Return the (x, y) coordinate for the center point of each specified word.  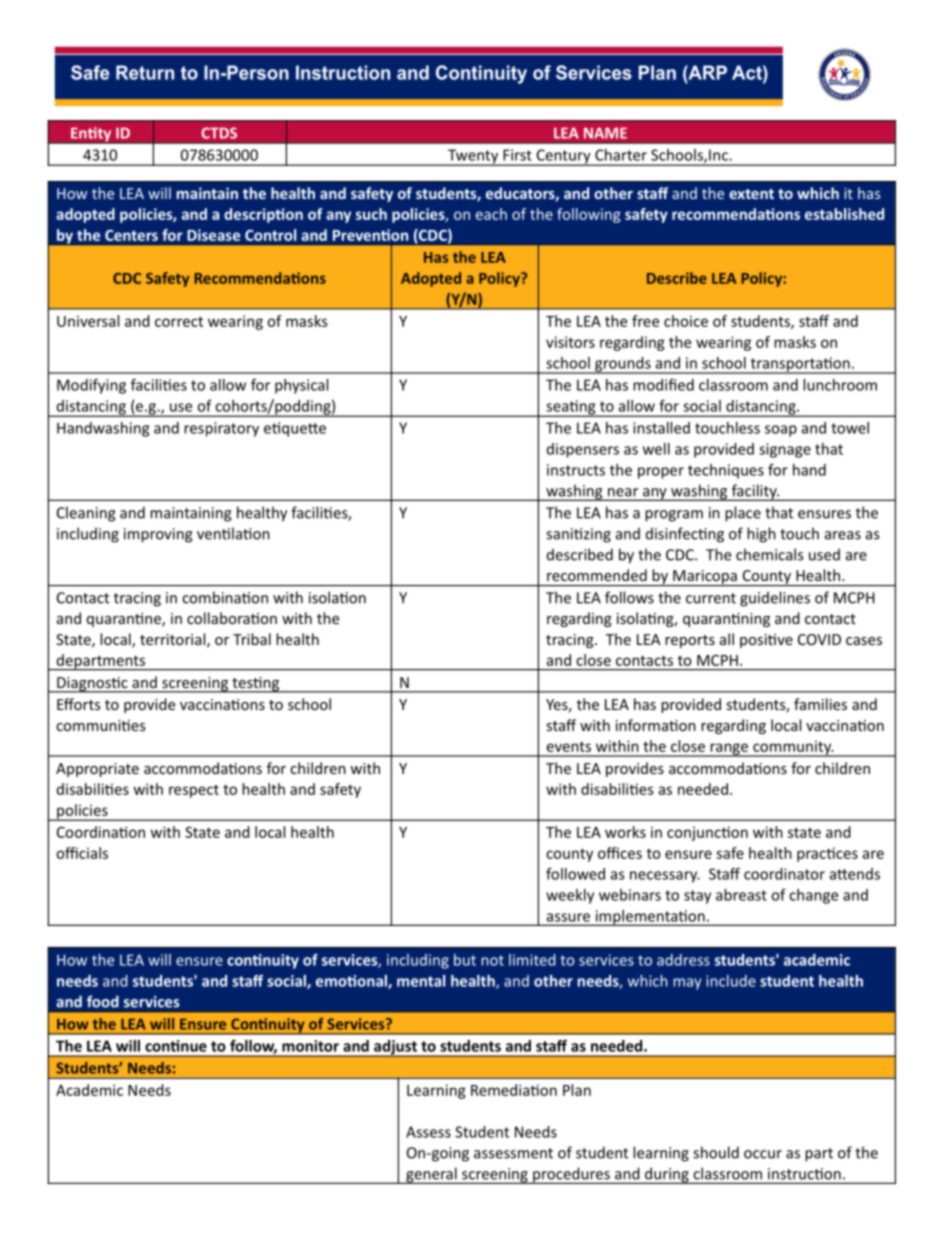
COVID (819, 639)
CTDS (219, 133)
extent (751, 194)
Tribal (252, 639)
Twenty (473, 157)
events (569, 746)
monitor (310, 1046)
